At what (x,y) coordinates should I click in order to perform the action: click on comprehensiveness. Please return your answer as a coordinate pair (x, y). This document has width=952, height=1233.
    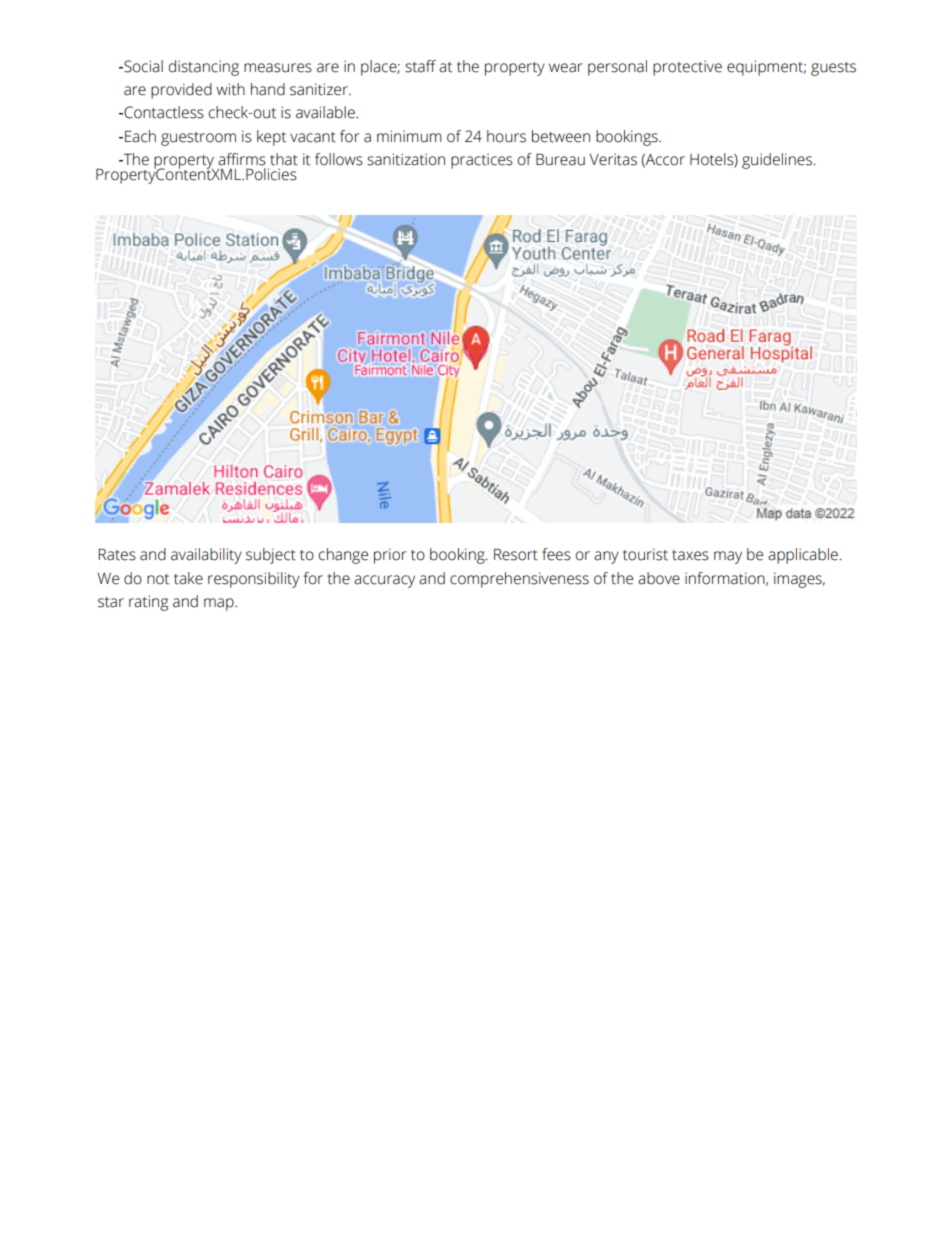
    Looking at the image, I should click on (519, 580).
